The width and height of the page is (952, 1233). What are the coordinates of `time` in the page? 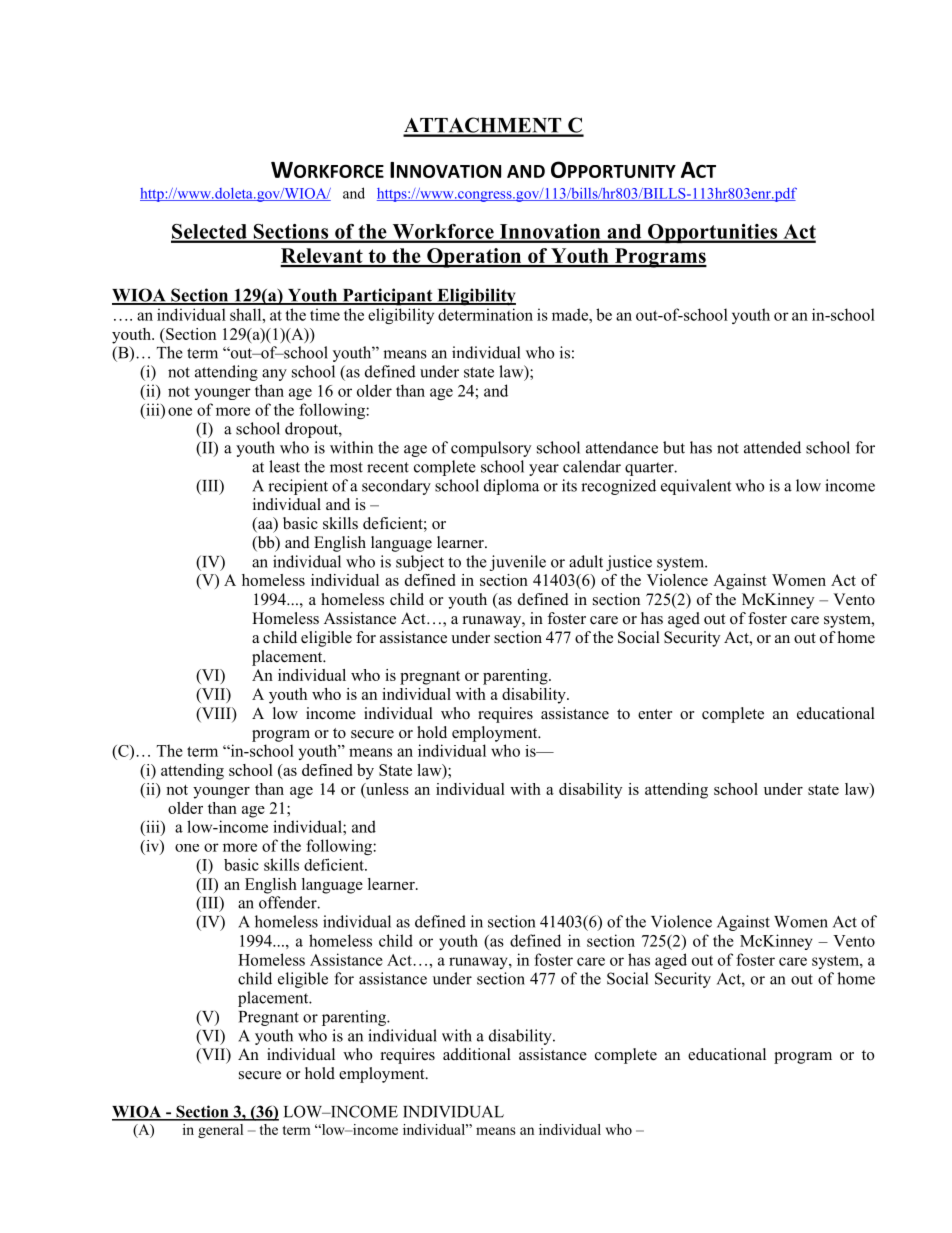 It's located at (325, 314).
